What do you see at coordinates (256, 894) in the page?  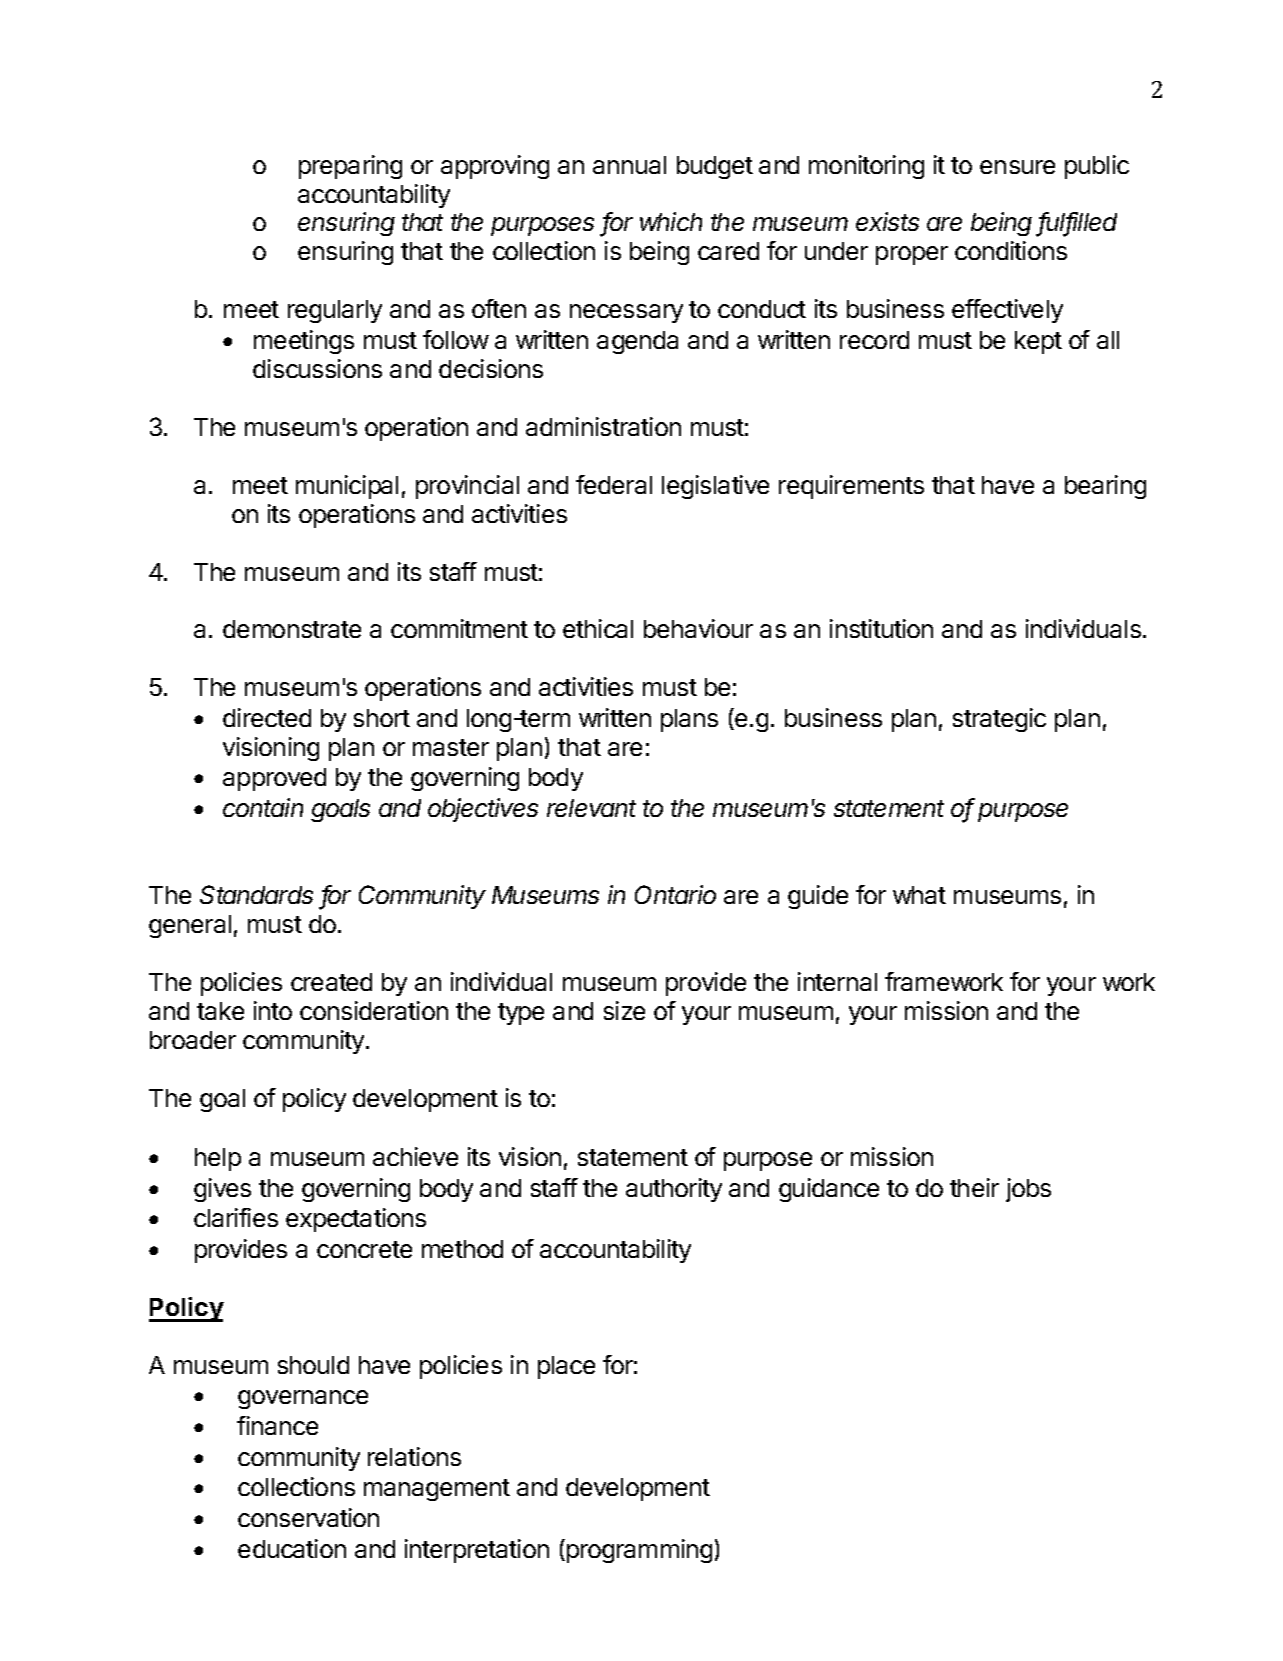 I see `Standards` at bounding box center [256, 894].
